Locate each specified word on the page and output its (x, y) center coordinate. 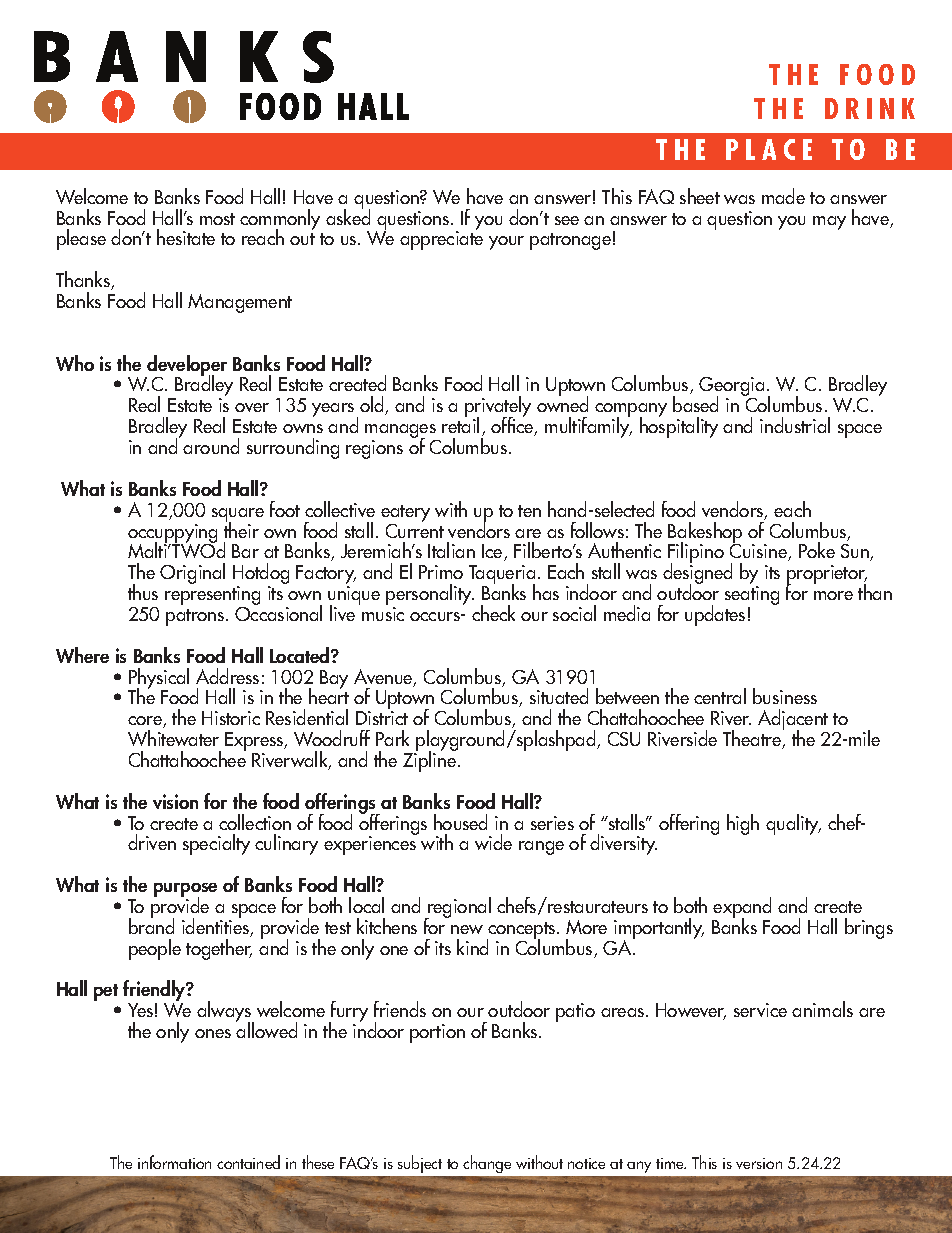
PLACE (769, 149)
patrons (196, 617)
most (217, 219)
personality (430, 596)
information (174, 1162)
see (567, 220)
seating (752, 597)
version (759, 1163)
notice (586, 1163)
